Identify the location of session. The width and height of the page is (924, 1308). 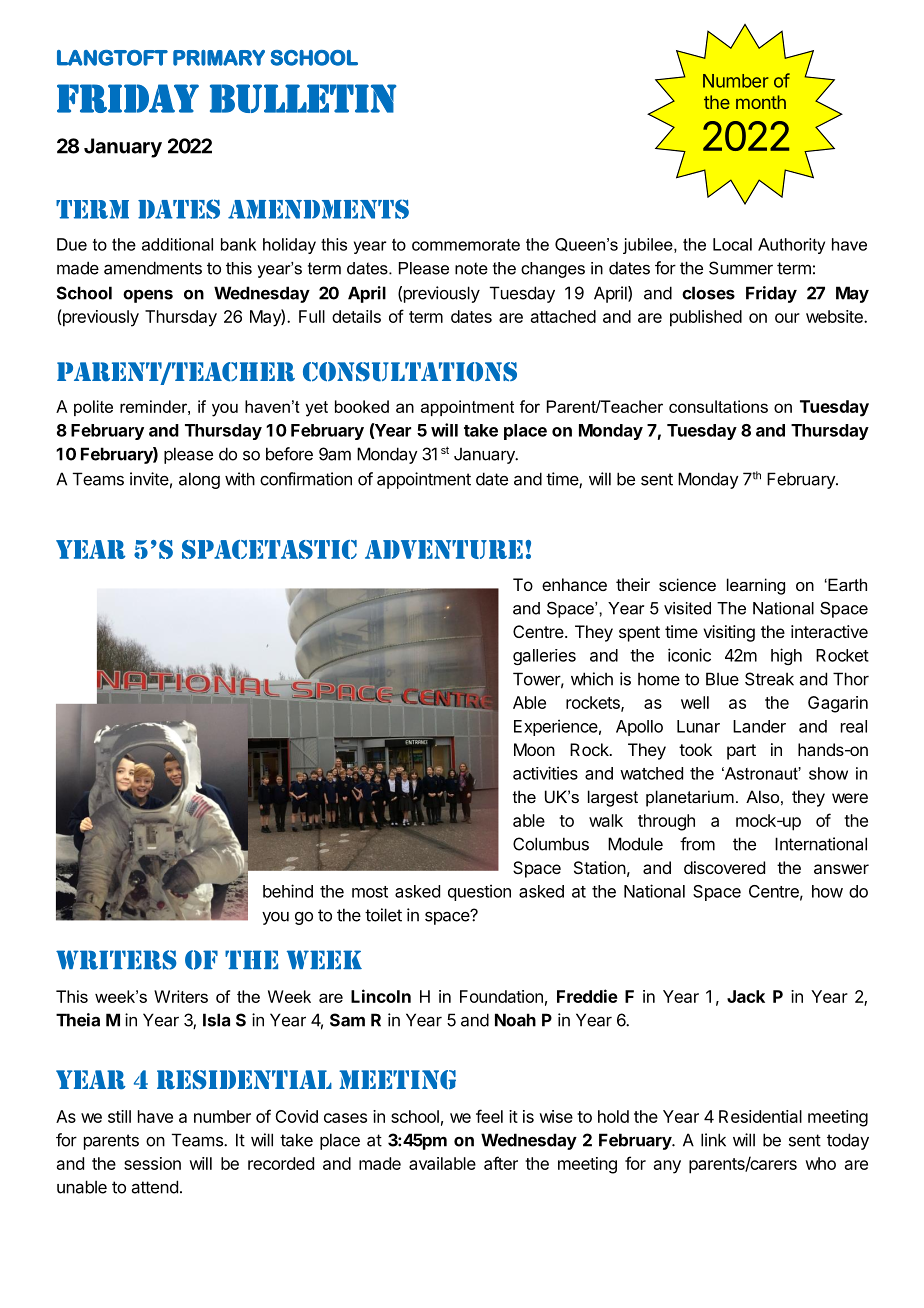
(152, 1163).
